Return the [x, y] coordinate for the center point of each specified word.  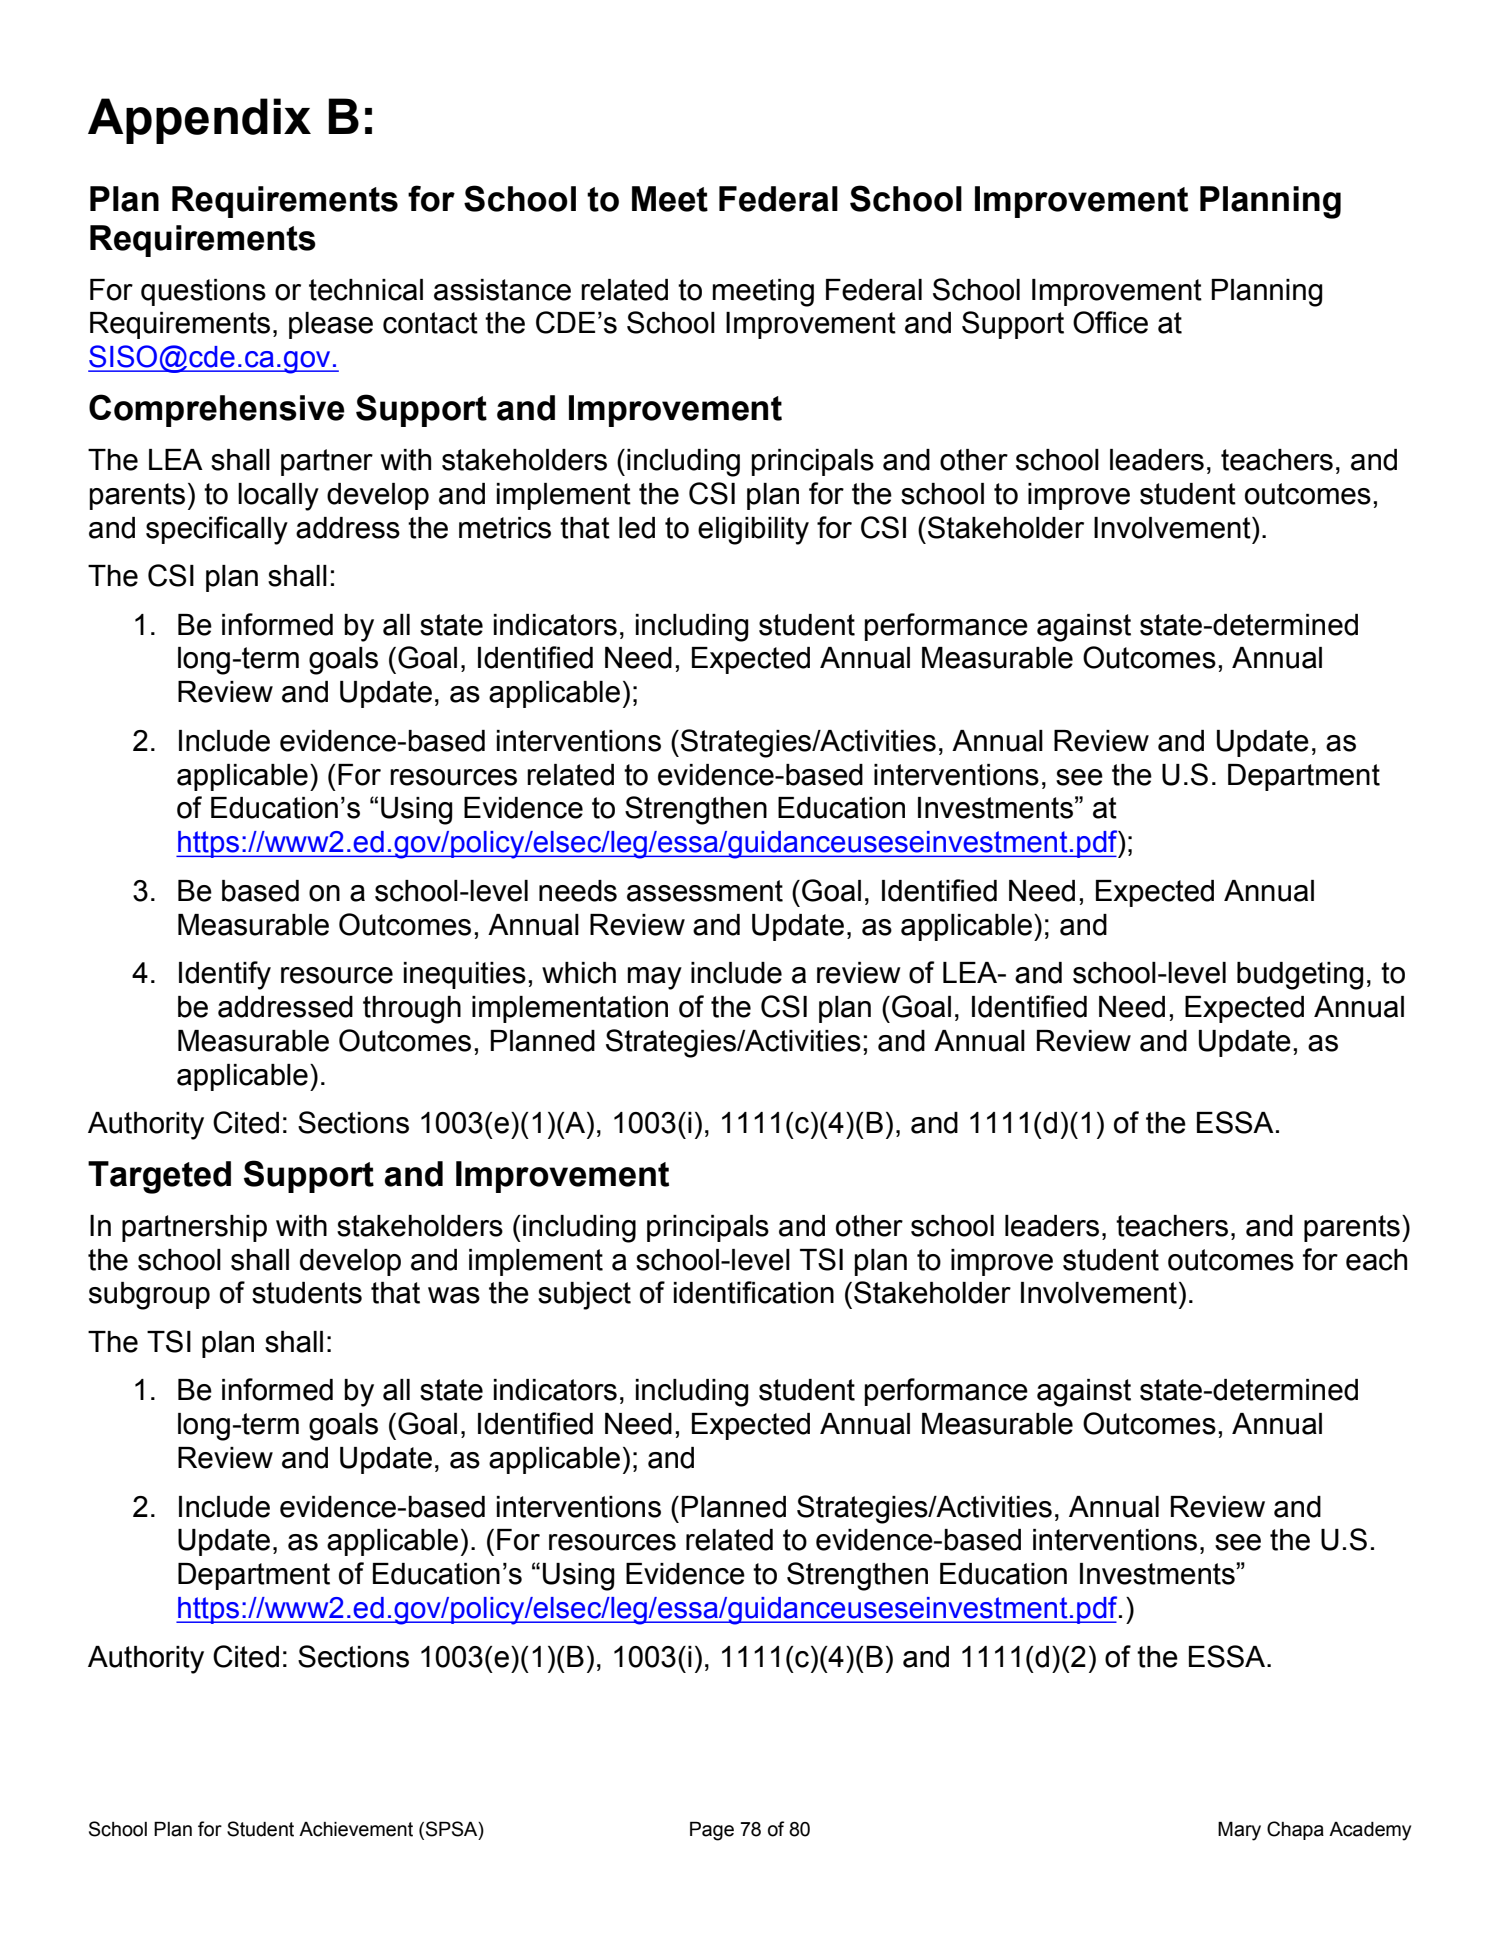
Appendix [199, 121]
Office [1110, 322]
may [655, 978]
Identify [225, 975]
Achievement [356, 1829]
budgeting [1300, 976]
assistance [502, 290]
